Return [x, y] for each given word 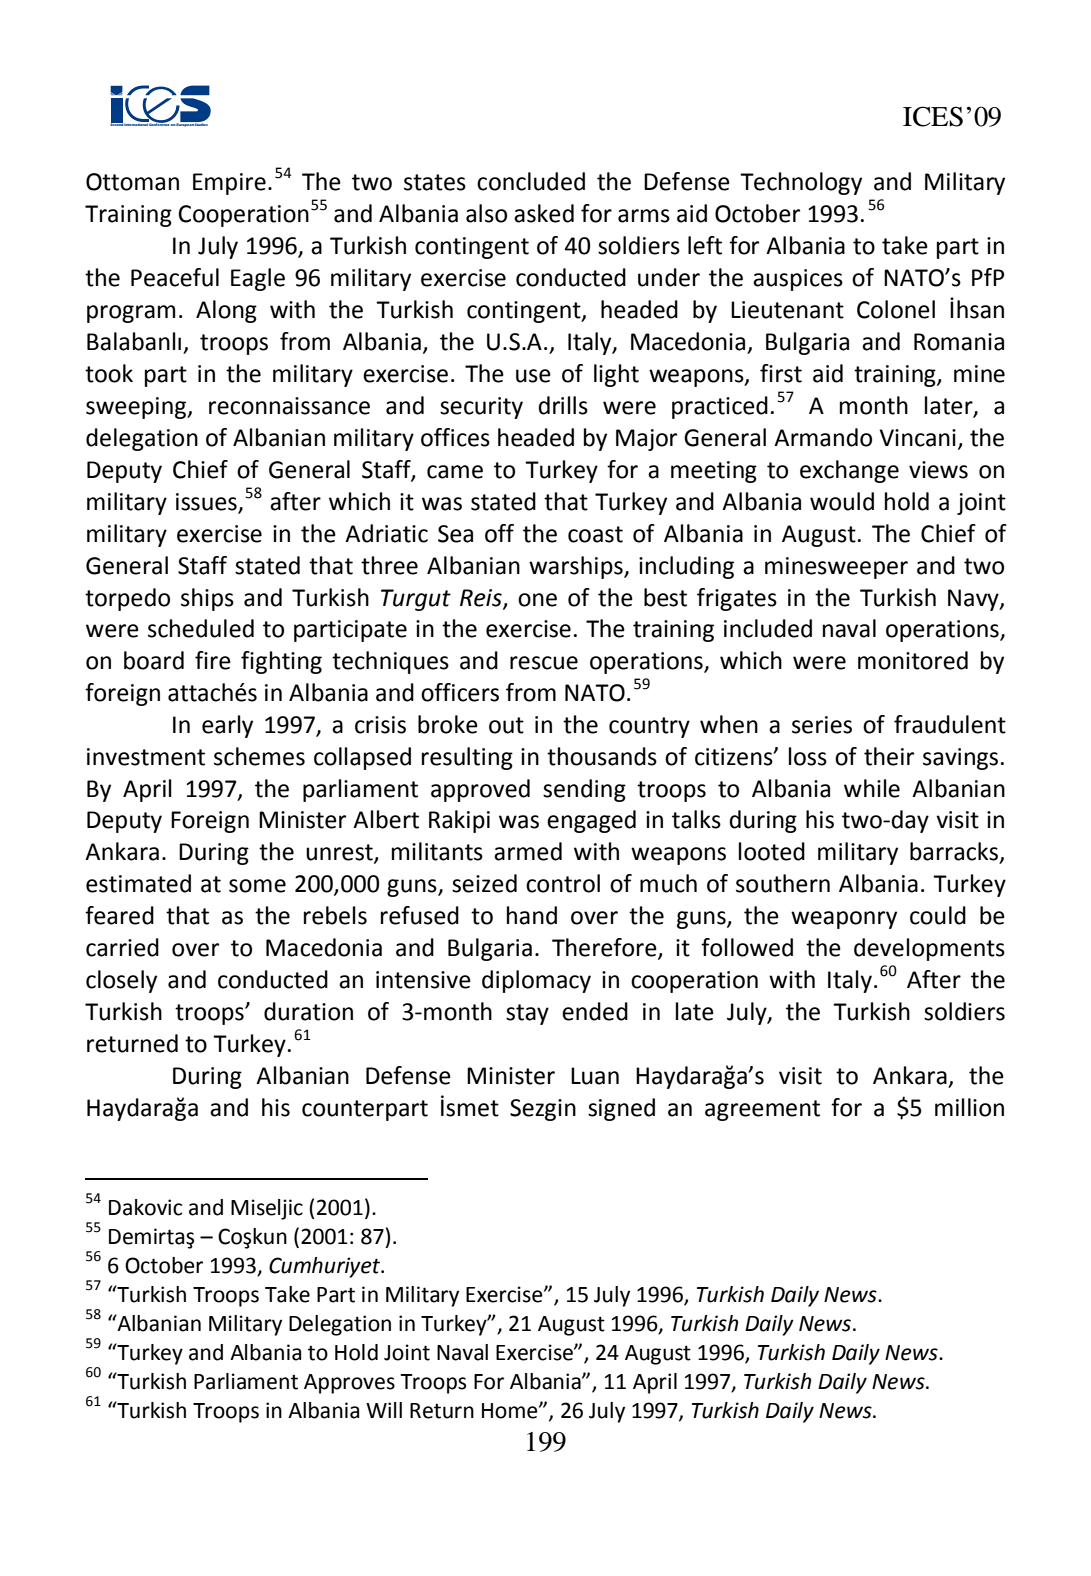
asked [544, 213]
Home [511, 1411]
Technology [801, 183]
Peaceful [175, 277]
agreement [762, 1110]
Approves [349, 1384]
